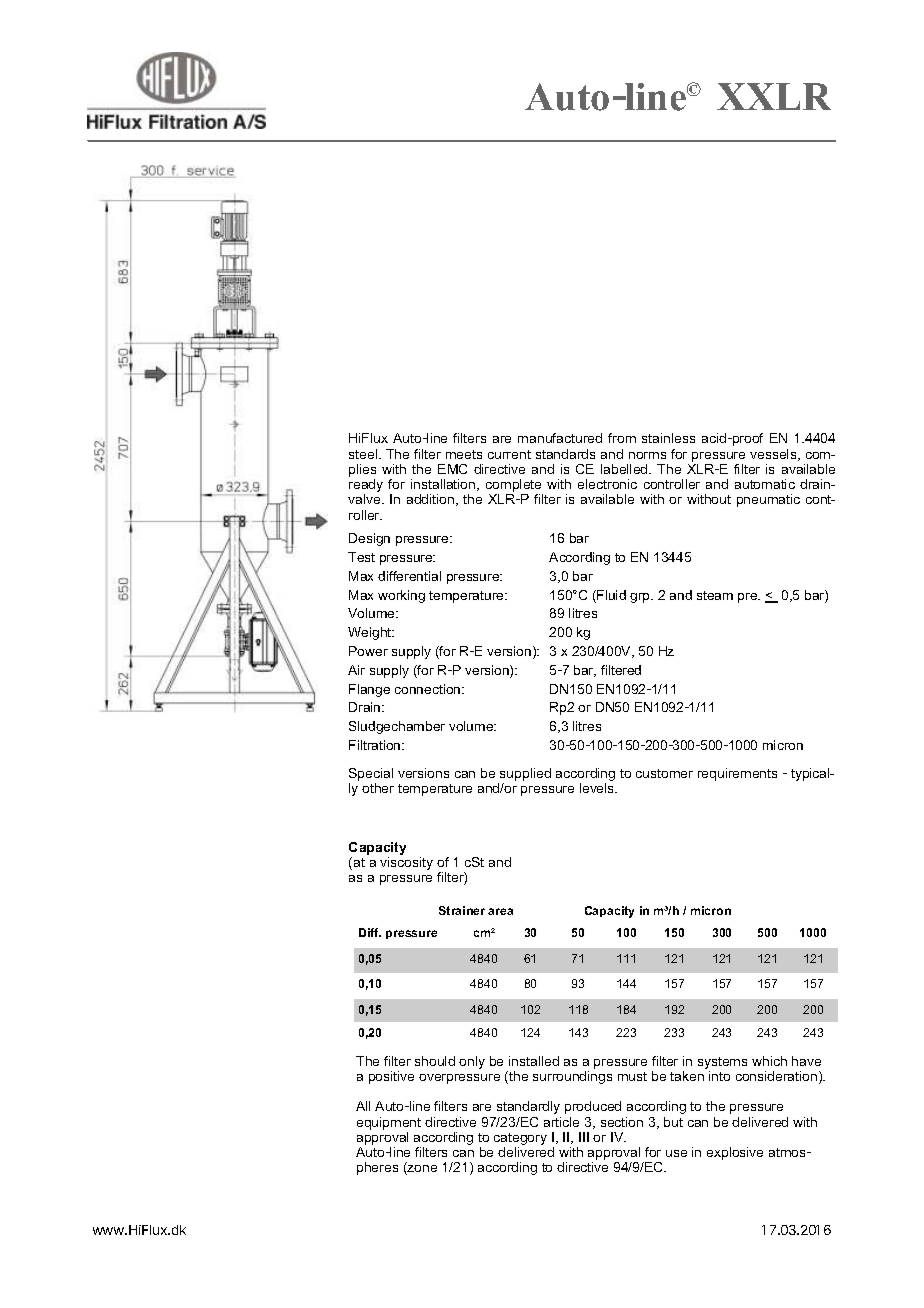 The image size is (924, 1308). What do you see at coordinates (610, 596) in the image?
I see `Fluid` at bounding box center [610, 596].
